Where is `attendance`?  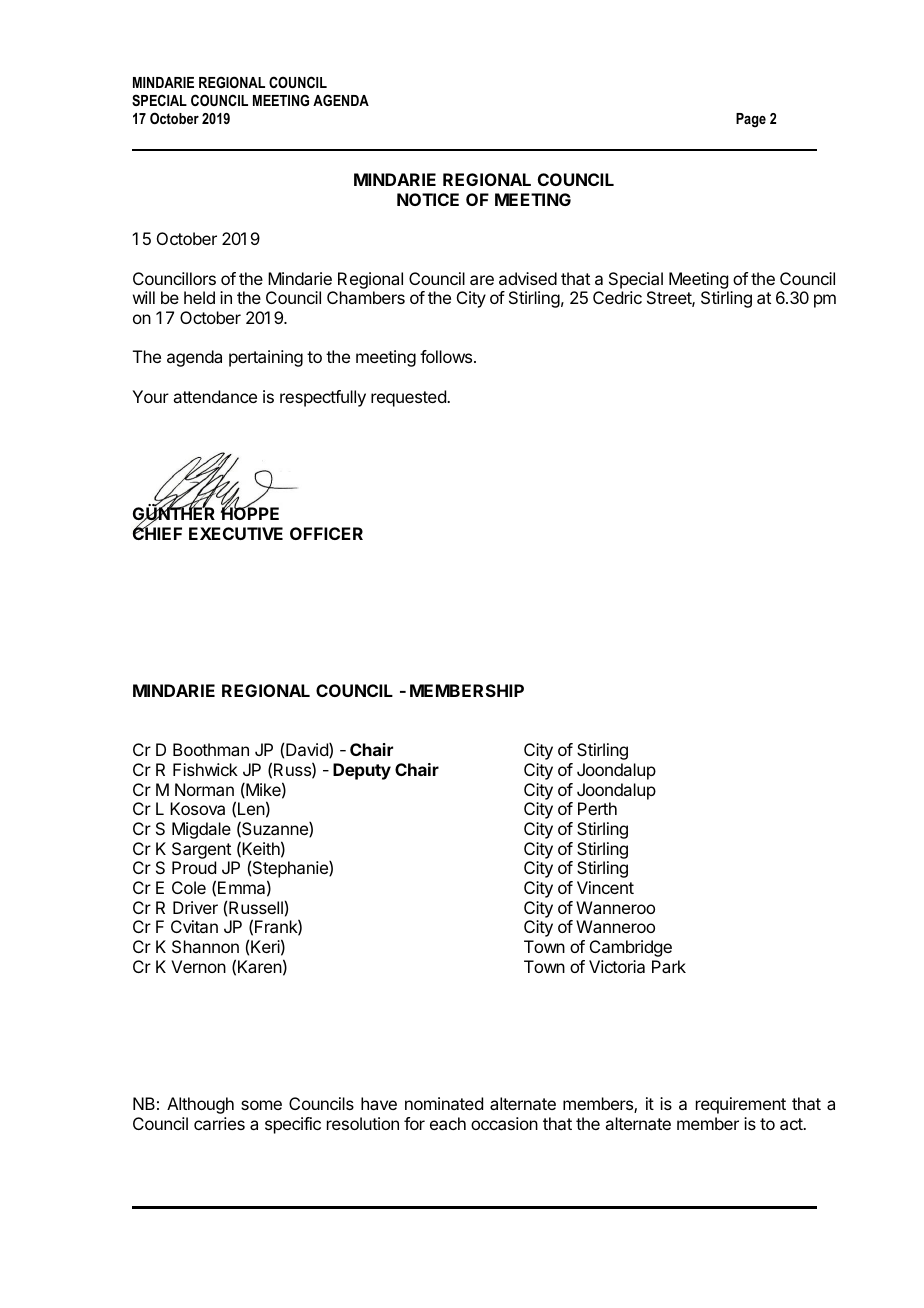 attendance is located at coordinates (215, 396).
